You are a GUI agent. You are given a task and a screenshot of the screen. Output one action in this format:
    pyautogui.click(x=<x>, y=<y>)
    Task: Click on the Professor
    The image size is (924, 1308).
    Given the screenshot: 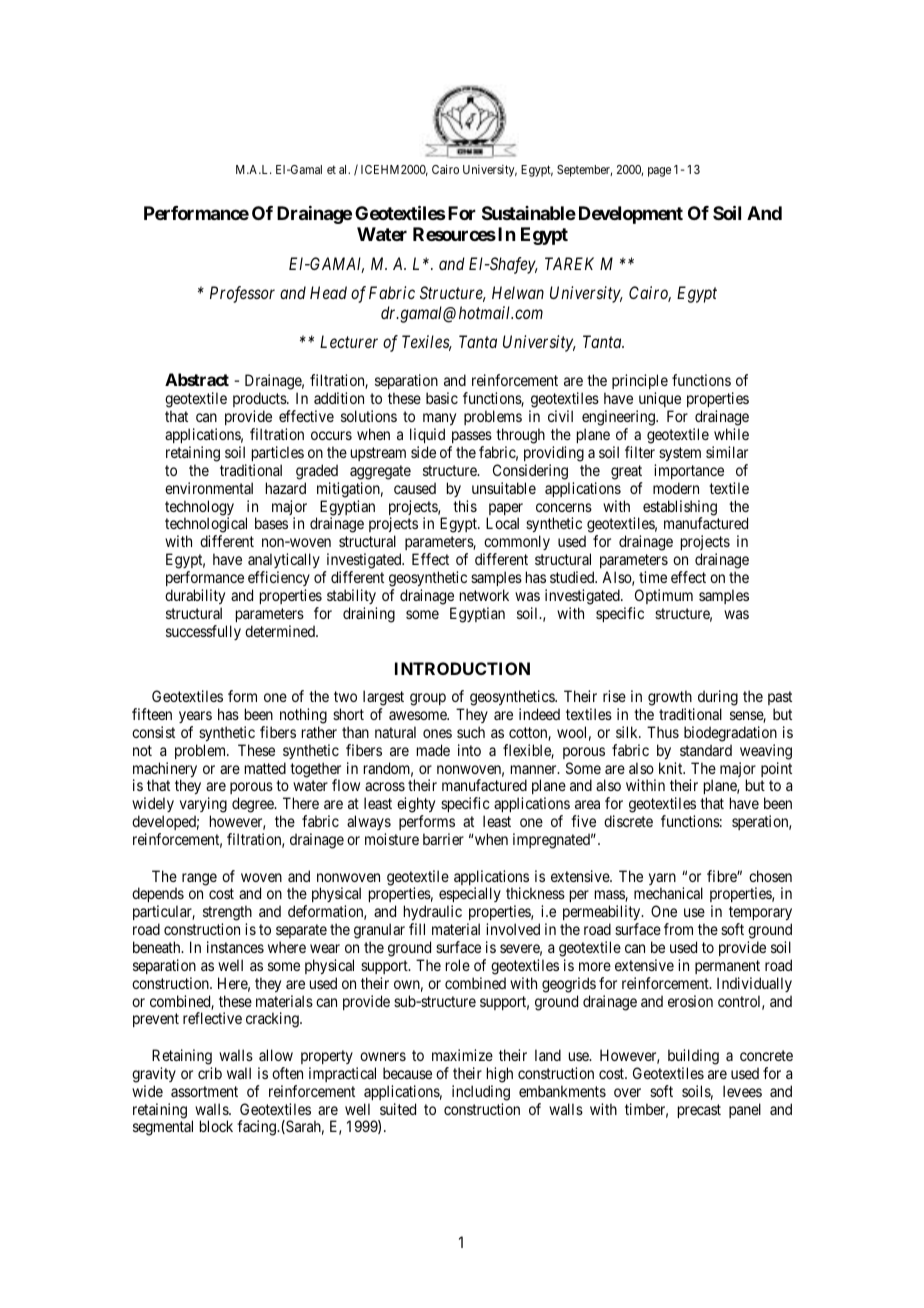 What is the action you would take?
    pyautogui.click(x=242, y=294)
